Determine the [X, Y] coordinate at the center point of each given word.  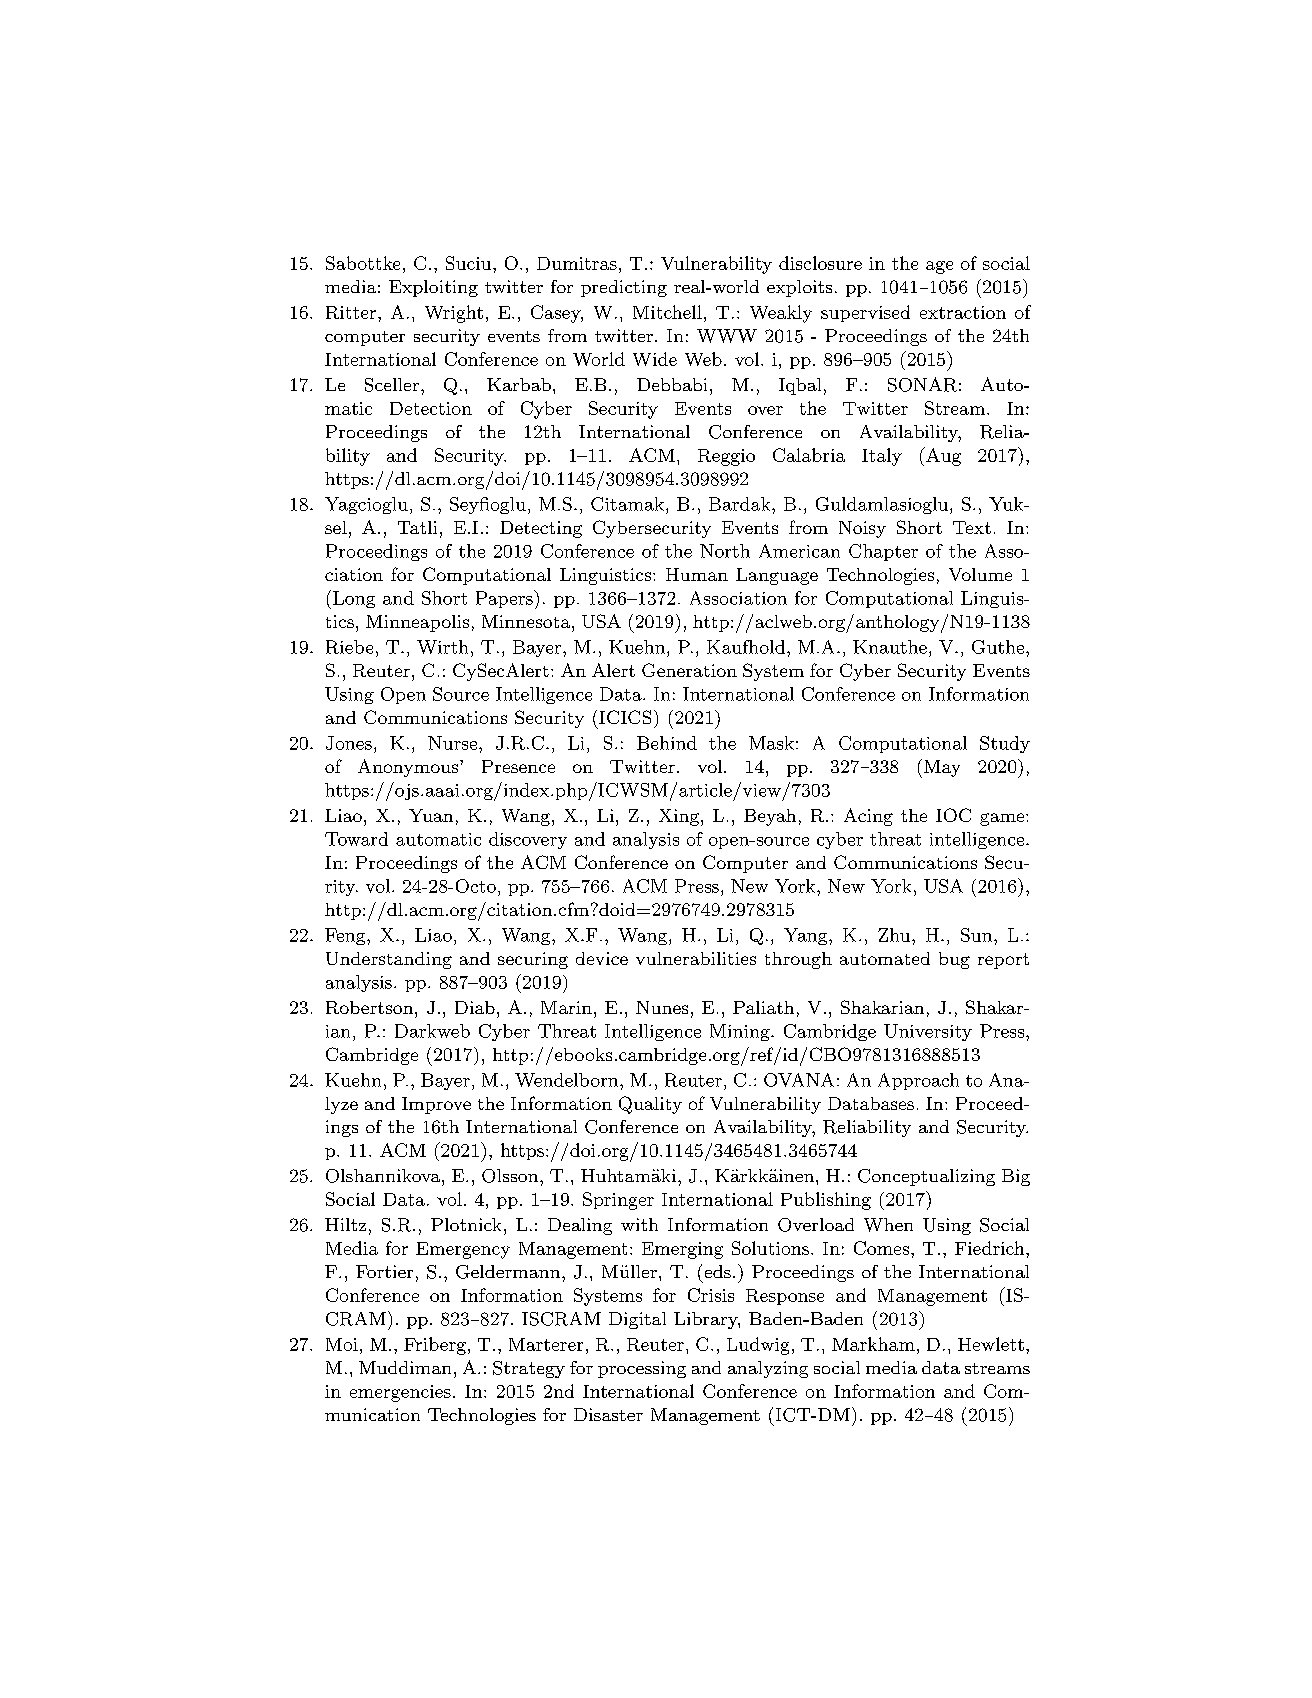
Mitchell [667, 312]
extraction [963, 312]
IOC [953, 815]
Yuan [431, 815]
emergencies [400, 1393]
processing [642, 1369]
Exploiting [433, 288]
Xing [679, 817]
